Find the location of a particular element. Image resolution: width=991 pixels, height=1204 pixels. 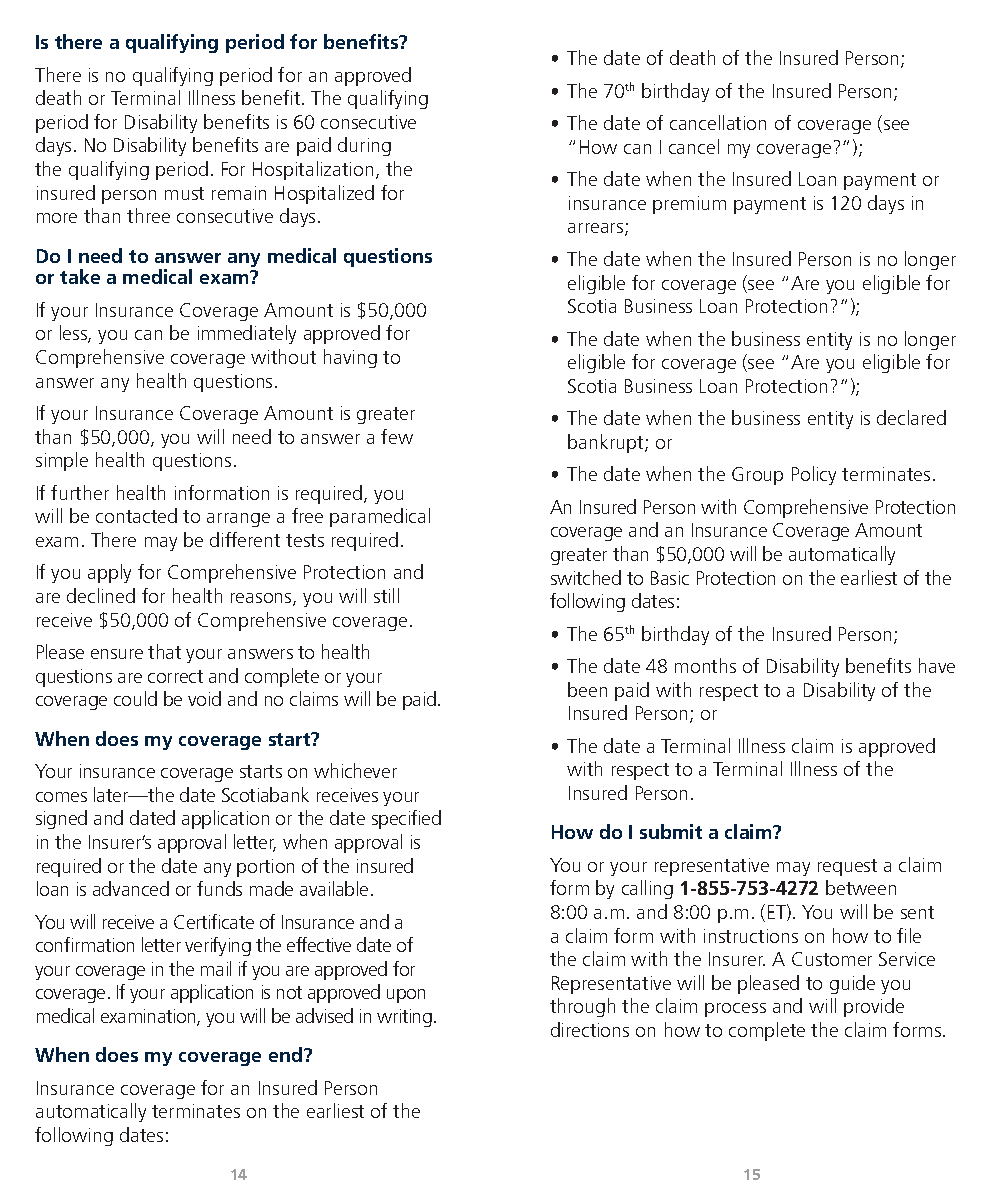

during is located at coordinates (364, 146).
